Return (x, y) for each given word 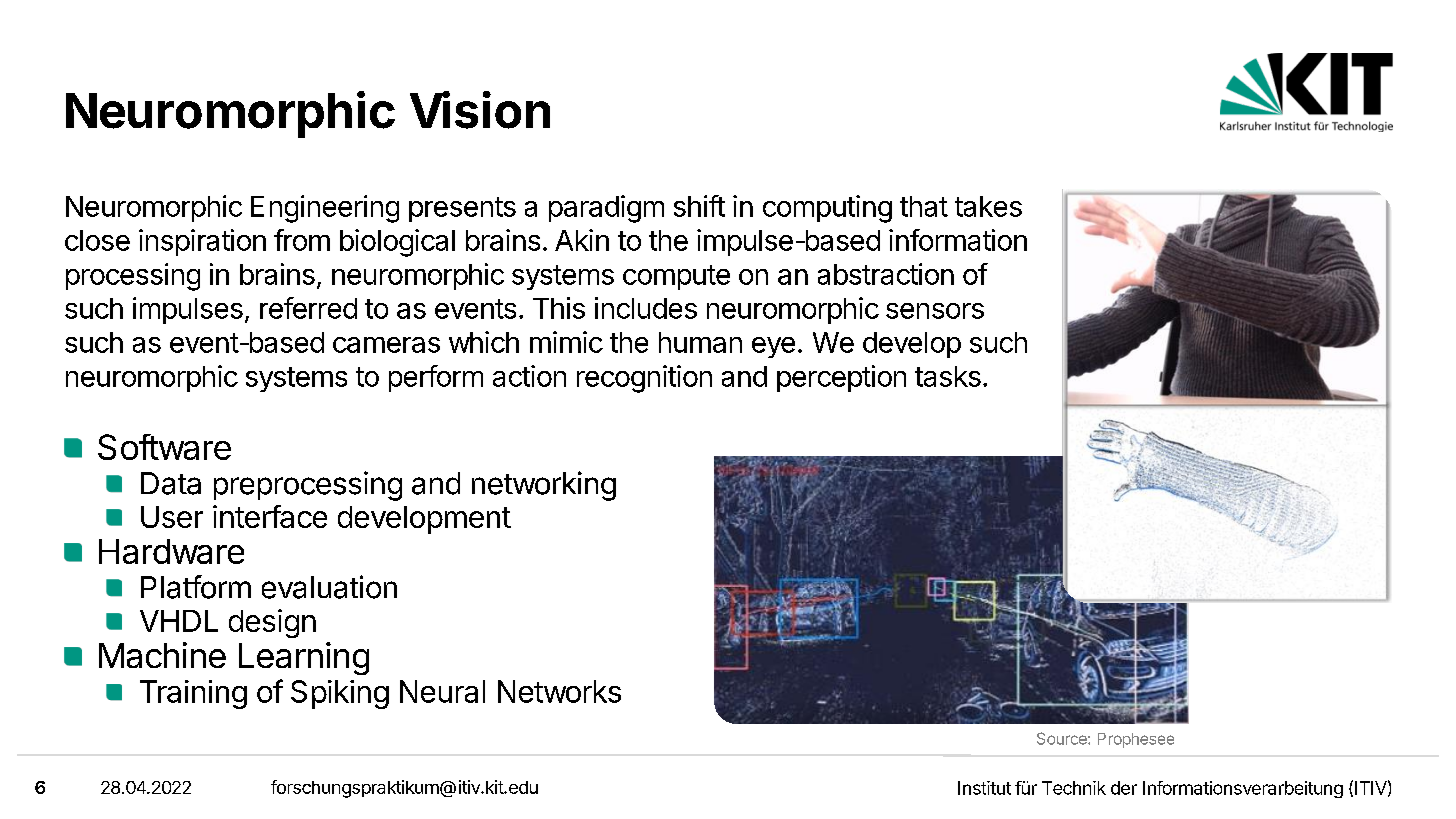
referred (308, 308)
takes (988, 206)
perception (841, 378)
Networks (559, 691)
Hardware (171, 551)
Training (193, 694)
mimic (566, 342)
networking (544, 486)
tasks (948, 376)
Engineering (325, 209)
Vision (480, 110)
